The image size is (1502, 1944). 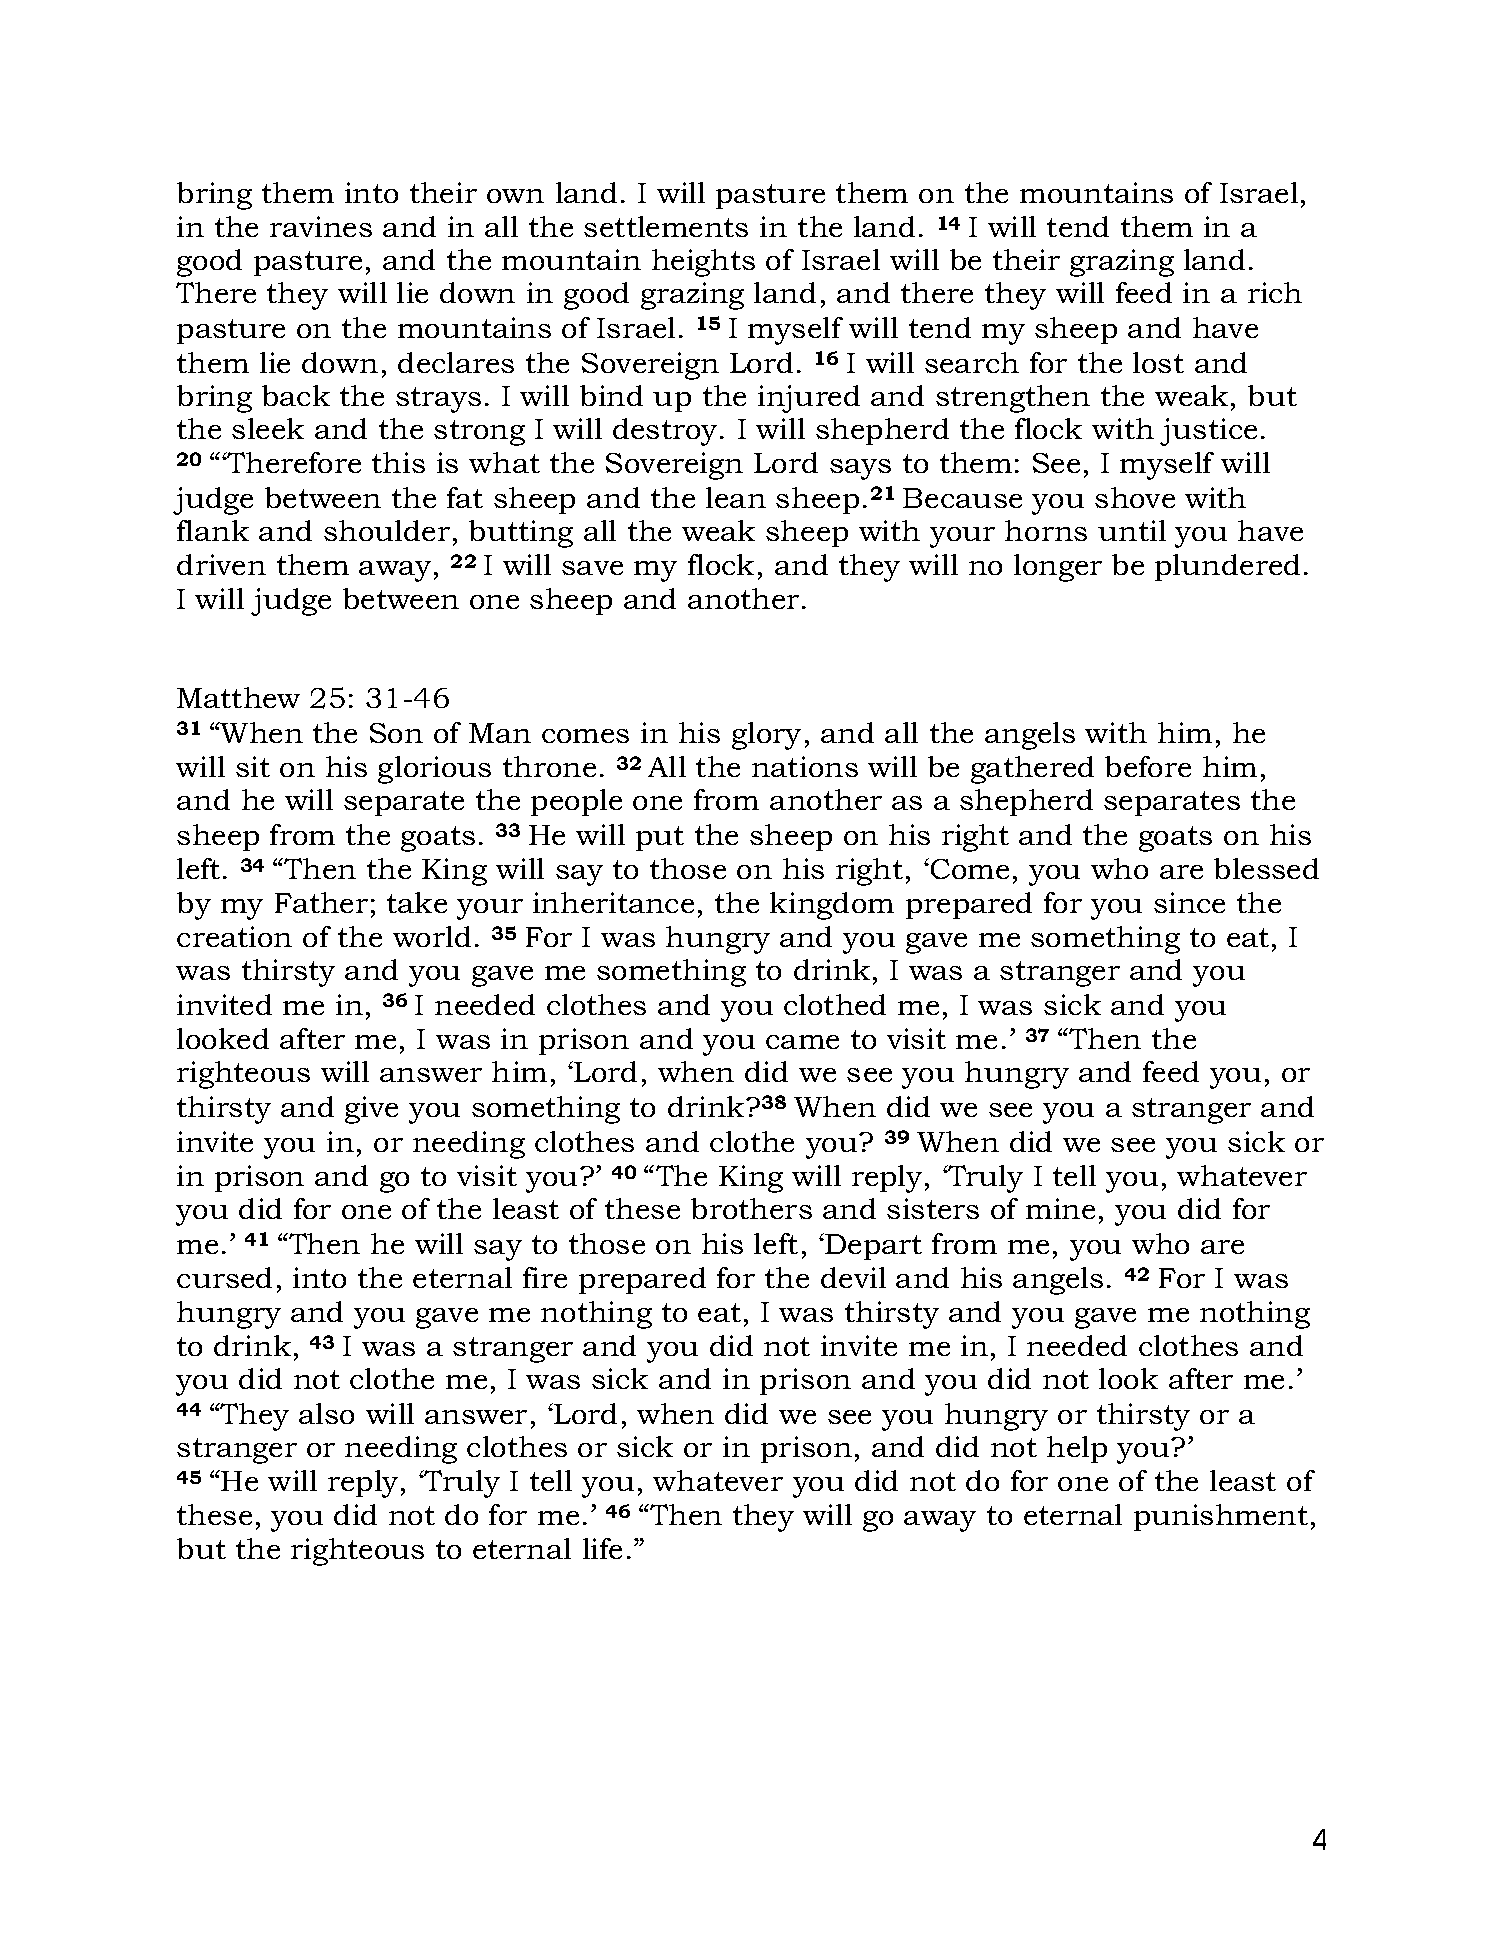 What do you see at coordinates (371, 1110) in the screenshot?
I see `give` at bounding box center [371, 1110].
